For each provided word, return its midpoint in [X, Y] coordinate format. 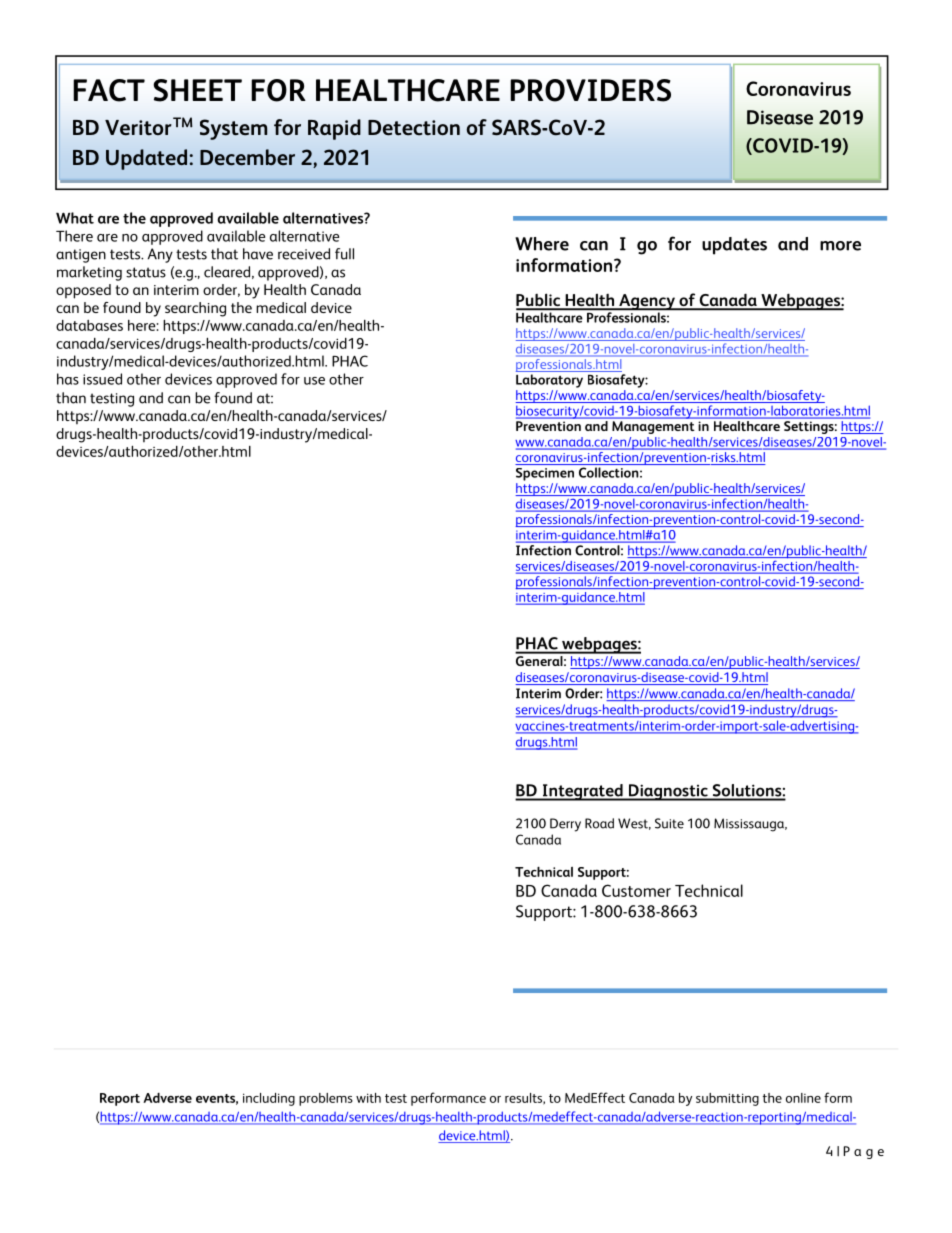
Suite [669, 823]
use [314, 381]
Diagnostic [668, 792]
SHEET [198, 90]
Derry [565, 825]
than [71, 398]
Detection [414, 128]
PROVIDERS [590, 90]
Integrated [582, 792]
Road [599, 823]
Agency [647, 302]
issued [102, 379]
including [269, 1099]
